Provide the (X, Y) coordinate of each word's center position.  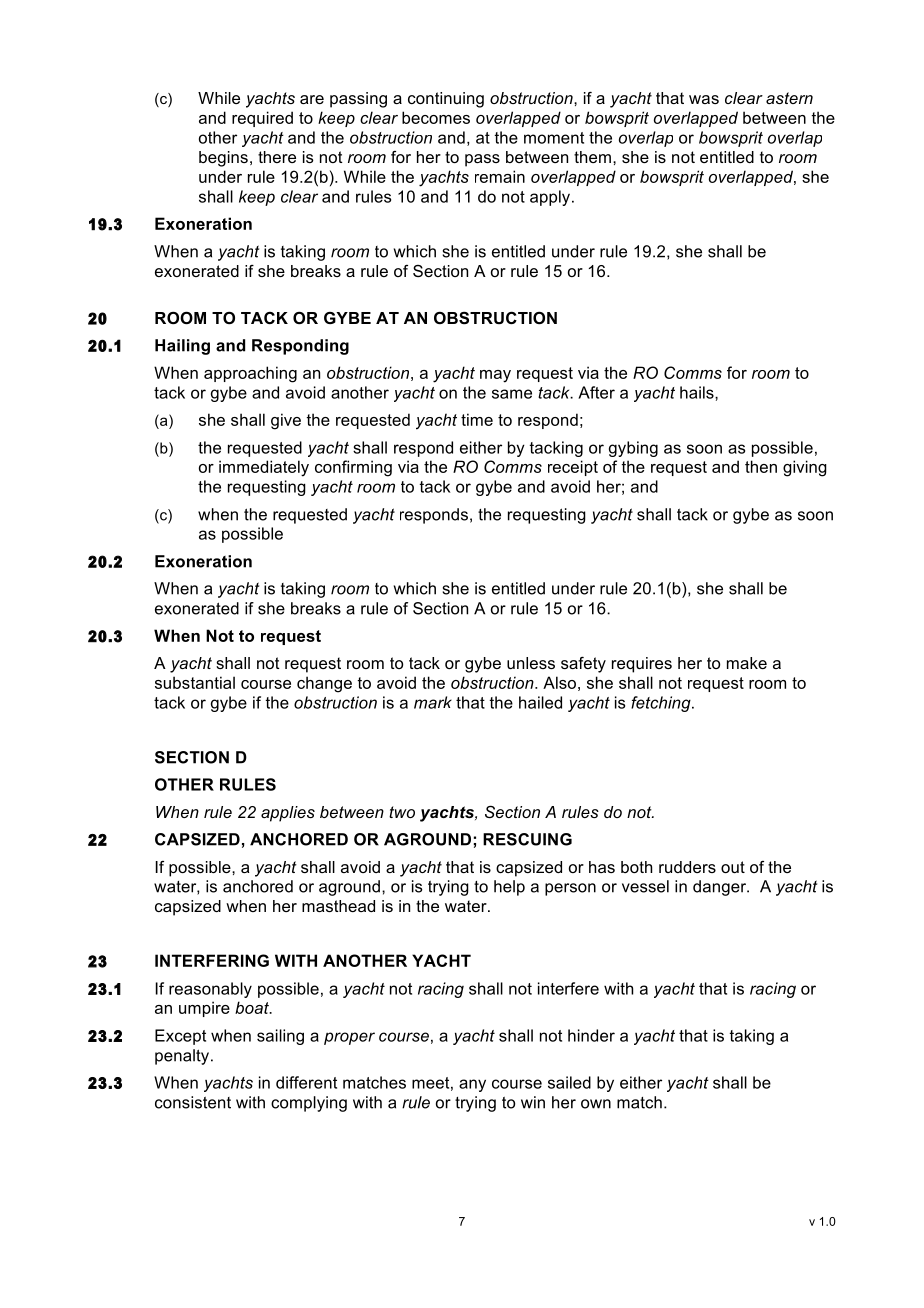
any (472, 1085)
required (262, 119)
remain (500, 176)
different (306, 1082)
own (596, 1104)
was (704, 99)
